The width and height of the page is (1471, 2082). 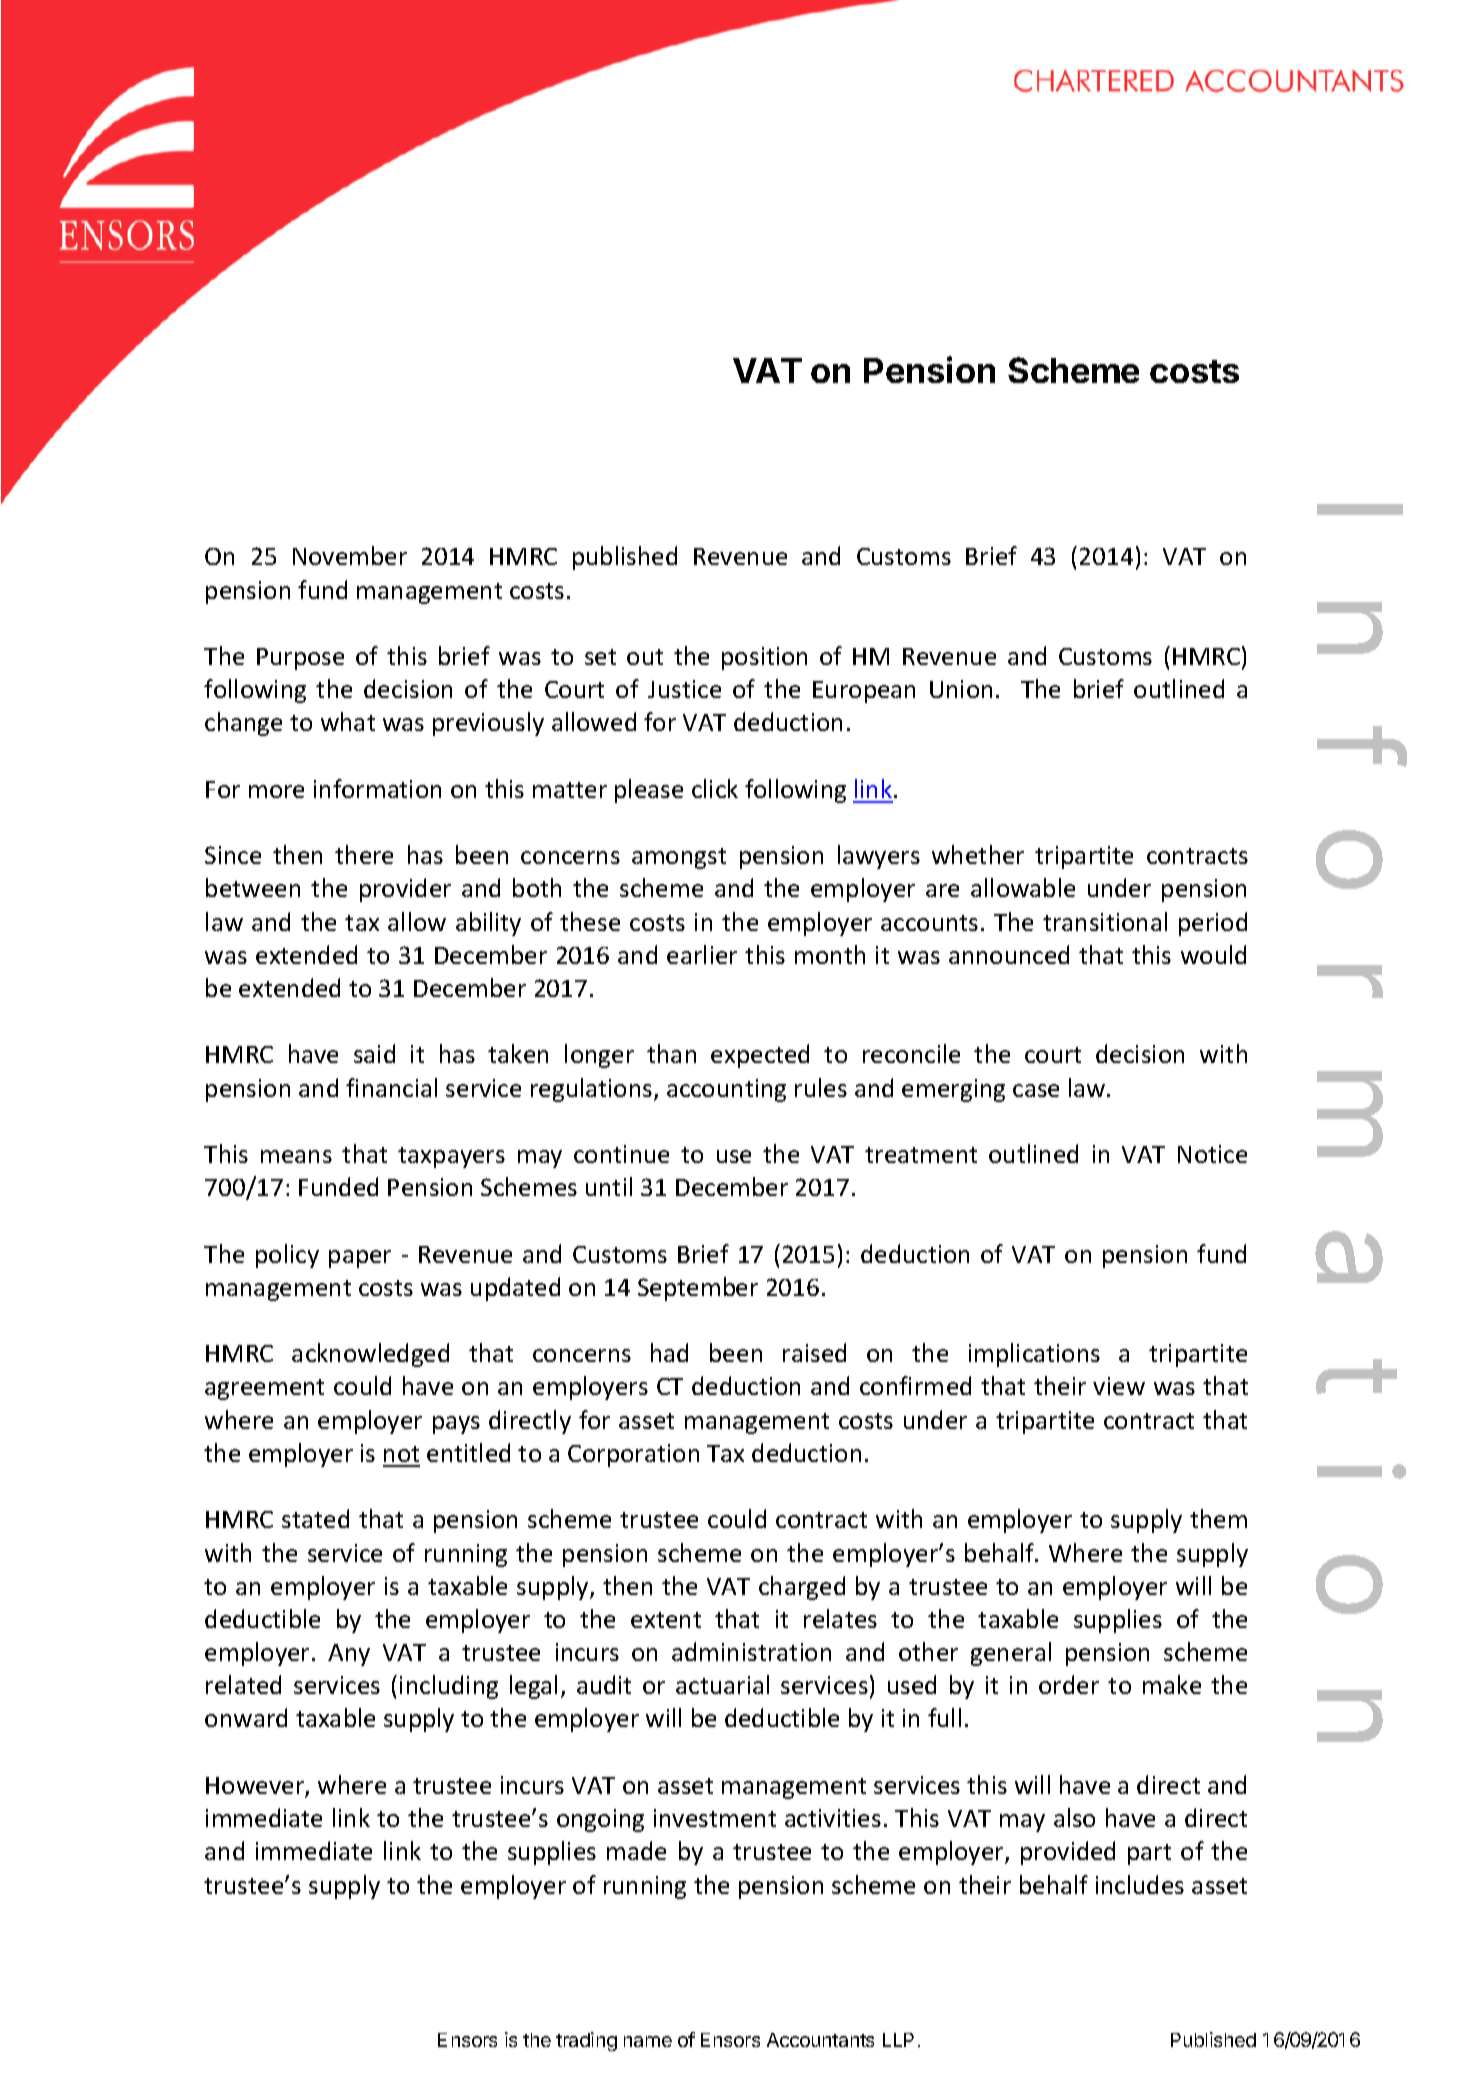 What do you see at coordinates (1105, 921) in the page?
I see `transitional` at bounding box center [1105, 921].
